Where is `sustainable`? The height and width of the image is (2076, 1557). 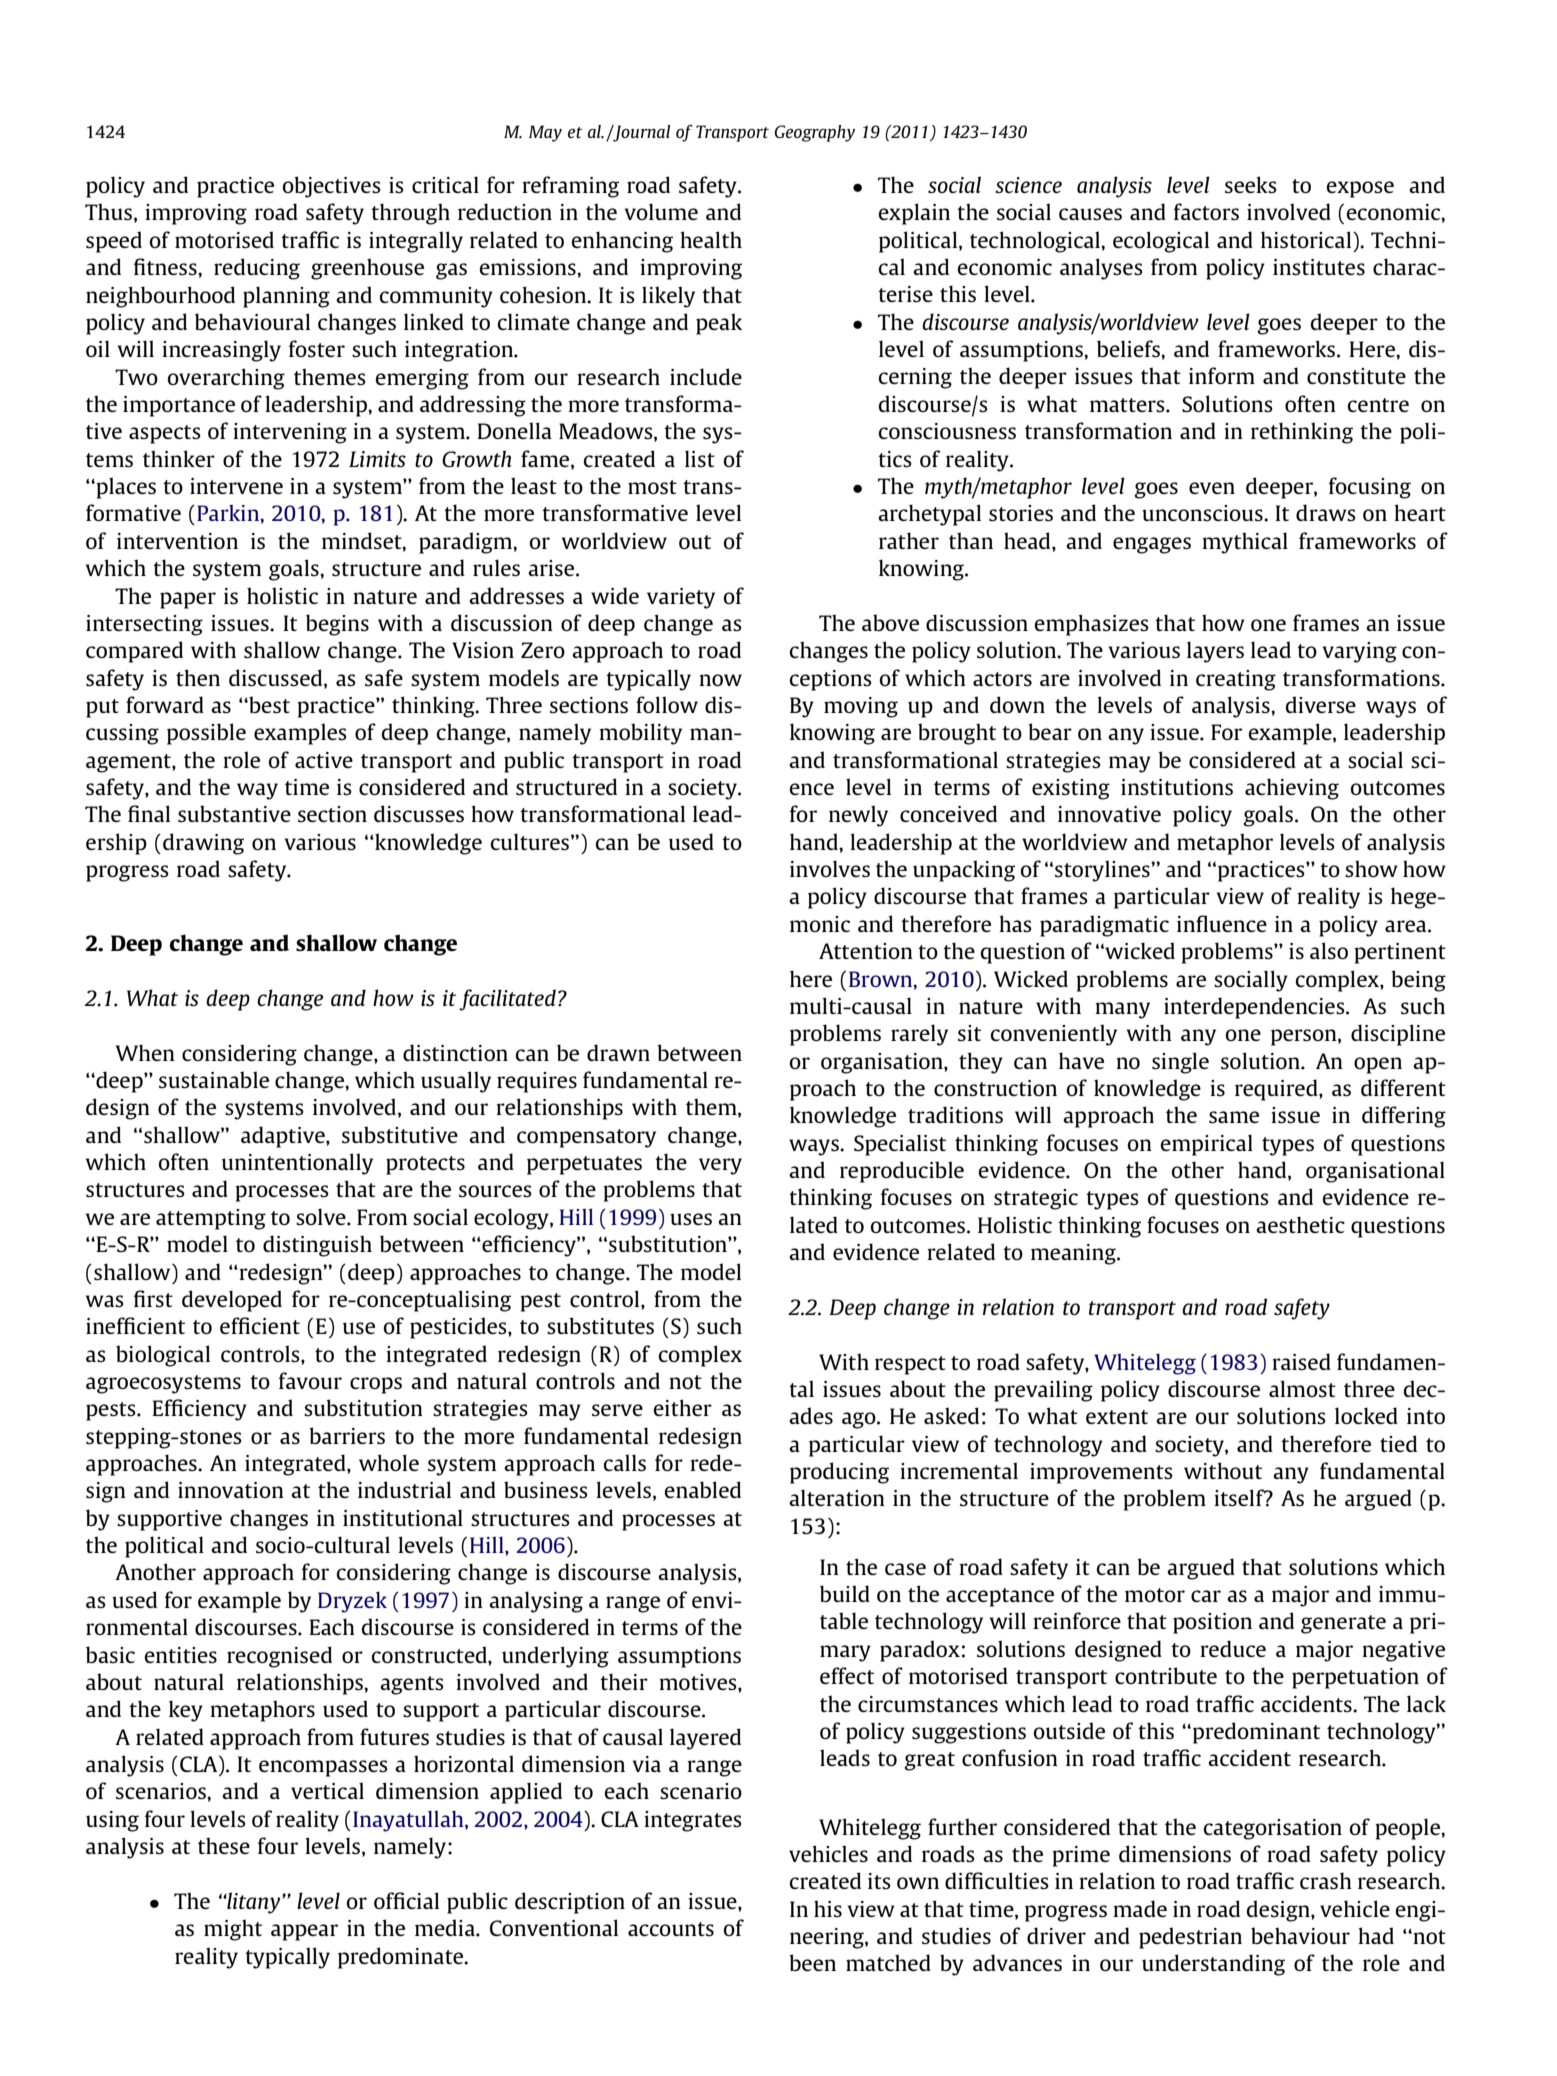
sustainable is located at coordinates (214, 1079).
